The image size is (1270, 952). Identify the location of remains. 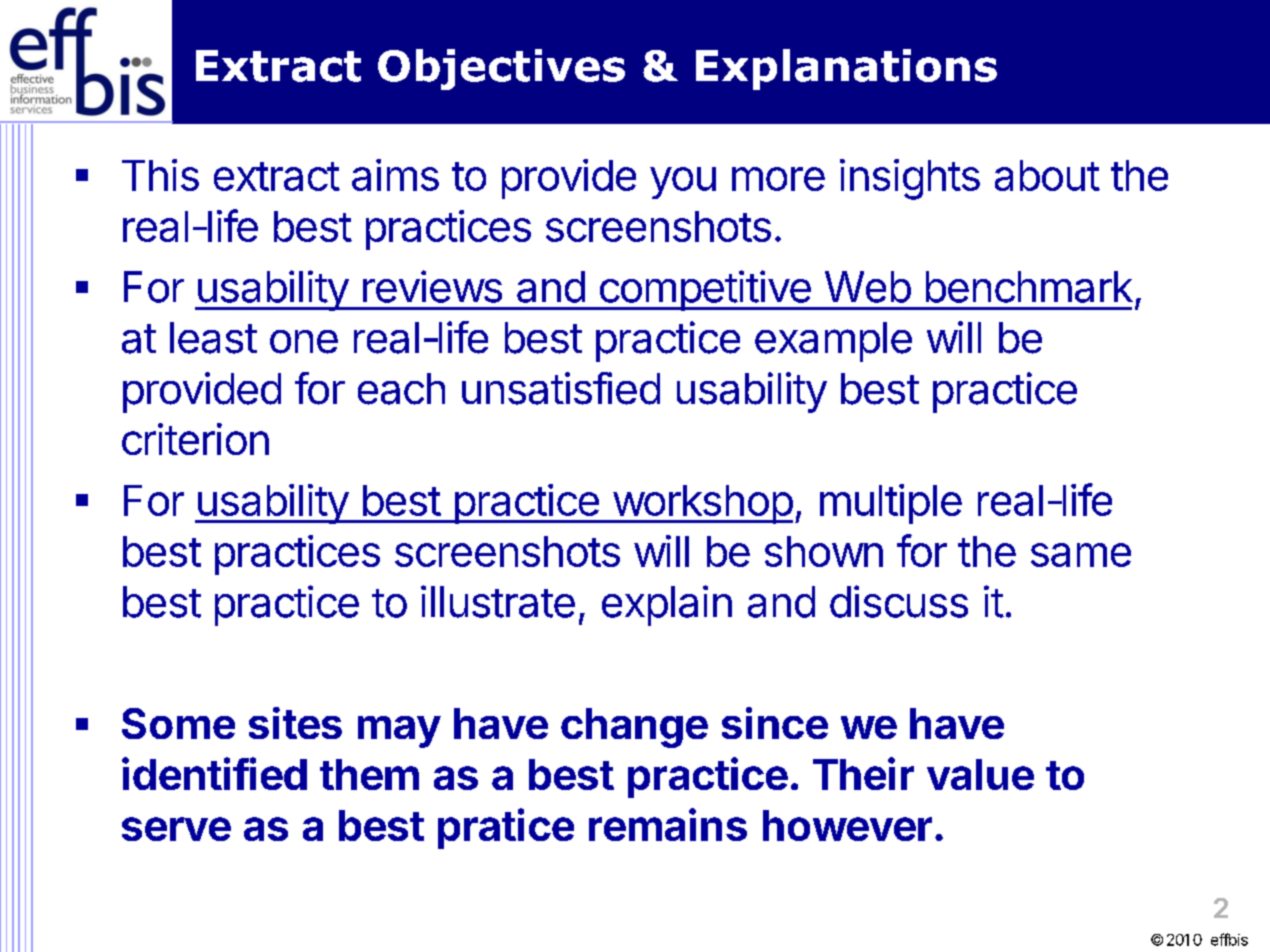
(668, 824).
